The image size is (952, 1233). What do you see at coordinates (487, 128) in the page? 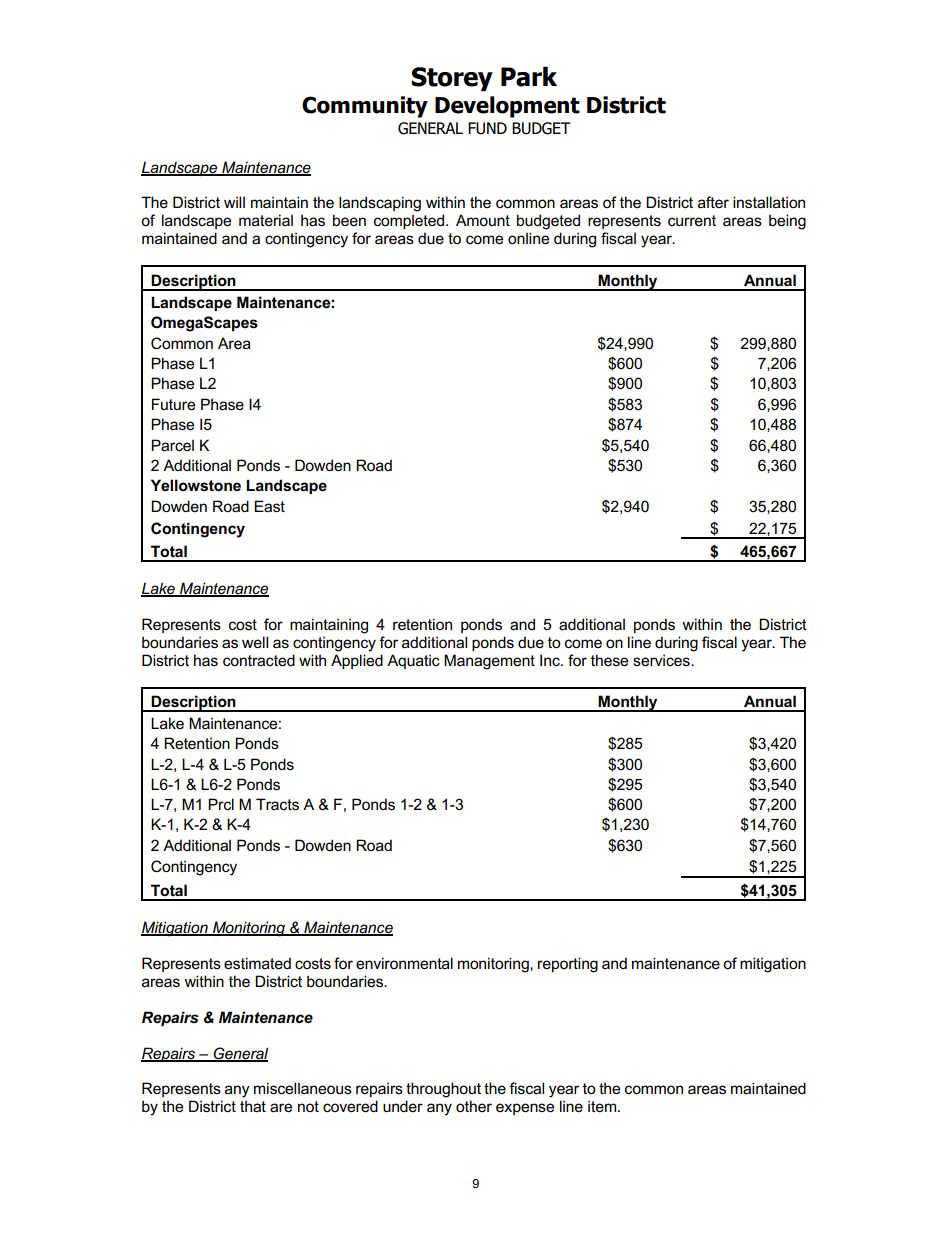
I see `FUND` at bounding box center [487, 128].
